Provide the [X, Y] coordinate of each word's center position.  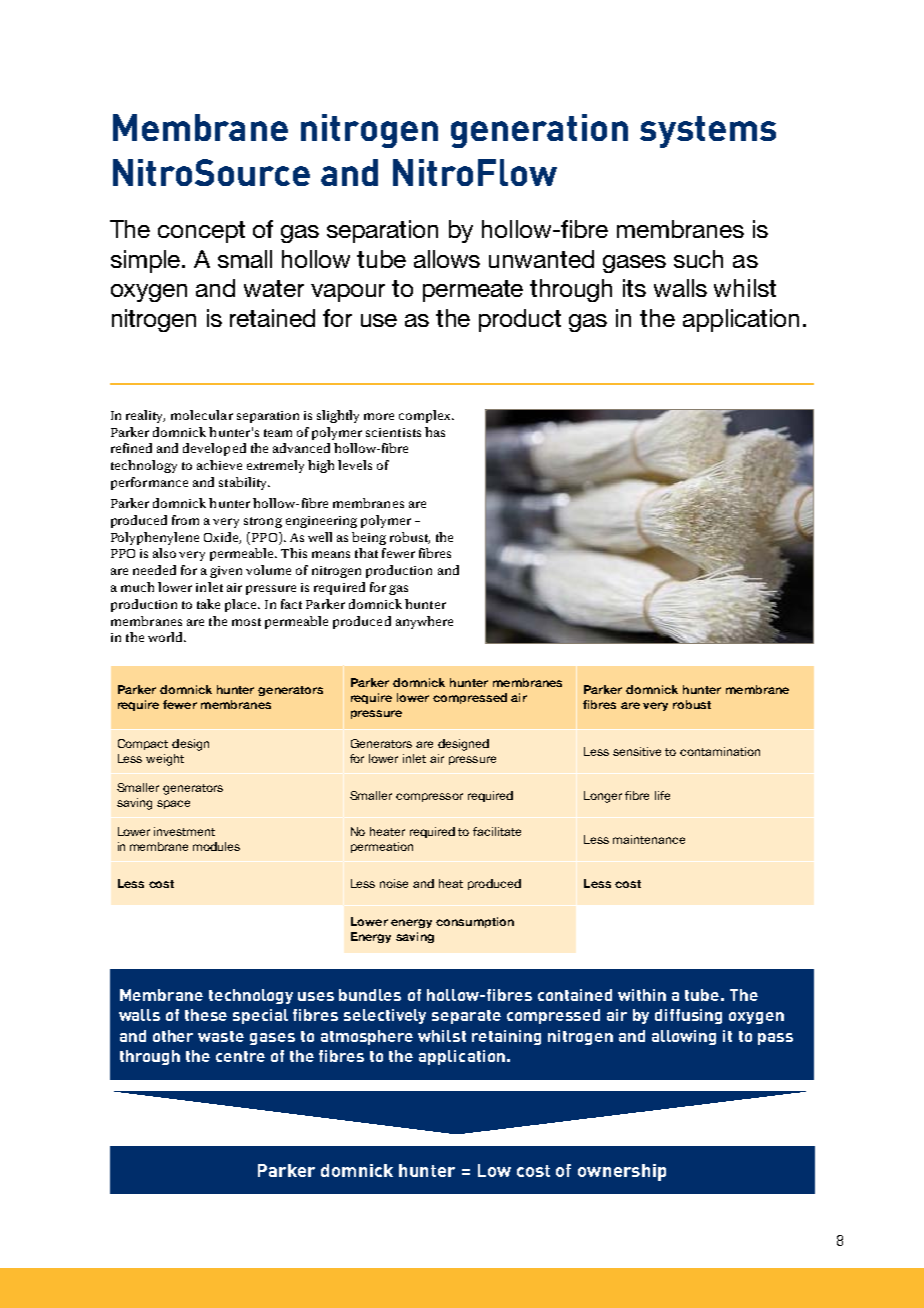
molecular [202, 415]
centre [240, 1056]
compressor [429, 797]
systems [708, 132]
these [206, 1015]
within [642, 995]
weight [165, 760]
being [369, 538]
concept [201, 232]
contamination [720, 751]
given [226, 572]
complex [426, 416]
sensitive [637, 751]
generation [539, 131]
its [634, 288]
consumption [475, 922]
